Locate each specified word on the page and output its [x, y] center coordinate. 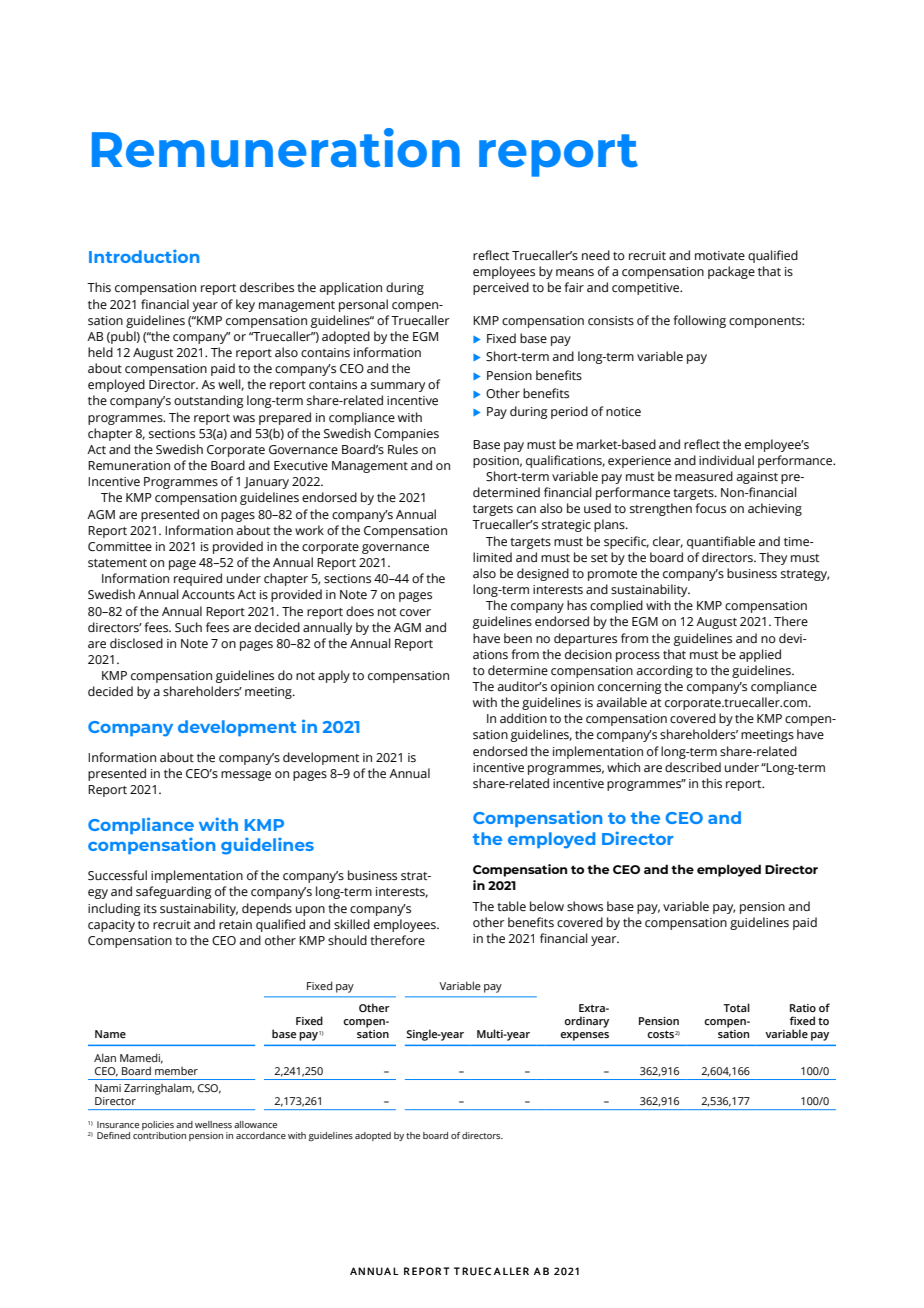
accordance [261, 1135]
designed [543, 574]
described [693, 767]
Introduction [144, 256]
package [731, 272]
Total [736, 1007]
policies [158, 1125]
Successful [117, 875]
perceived [501, 288]
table [511, 906]
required [198, 579]
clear [668, 542]
